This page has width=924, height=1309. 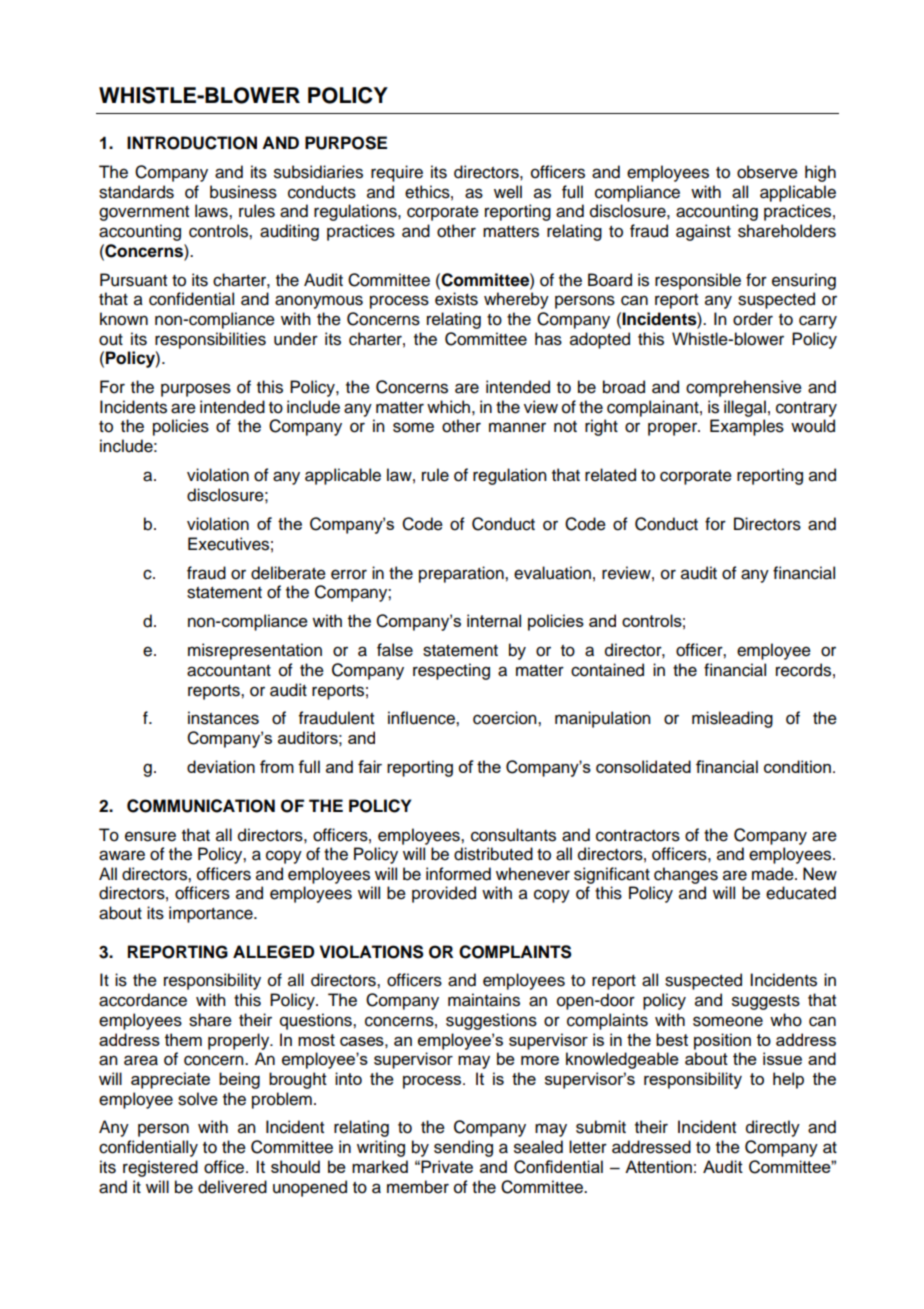 What do you see at coordinates (192, 143) in the page?
I see `INTRODUCTION` at bounding box center [192, 143].
